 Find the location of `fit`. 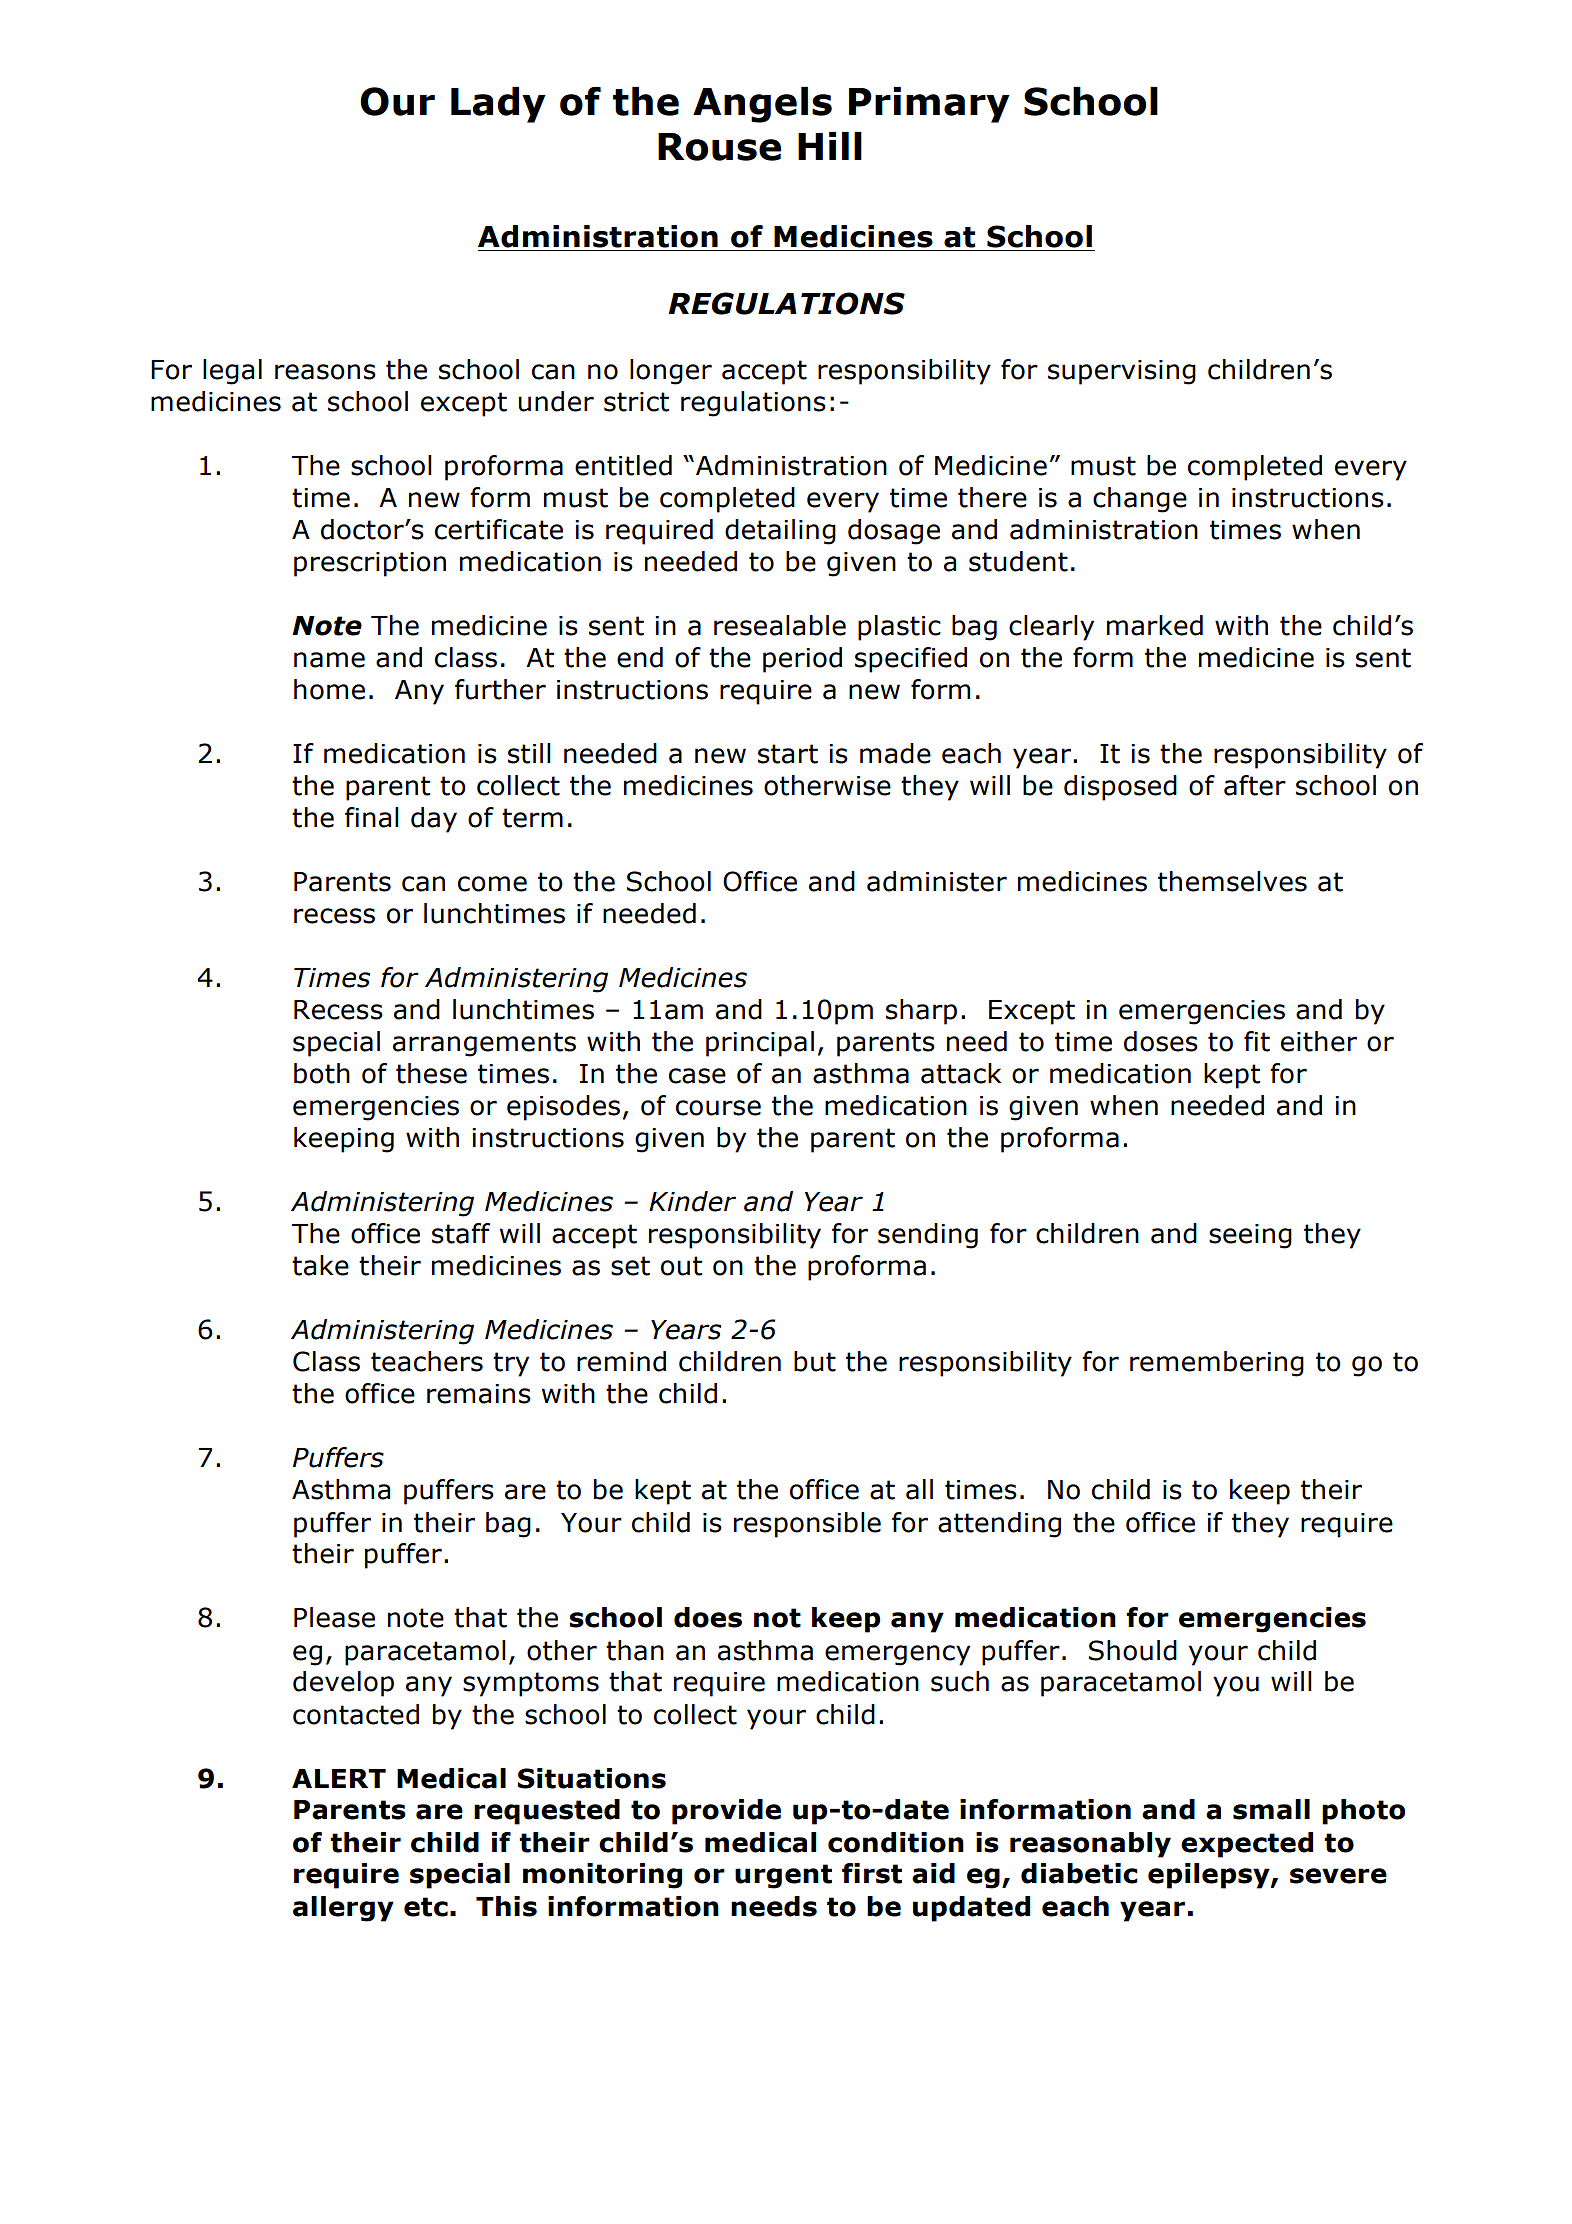

fit is located at coordinates (1257, 1041).
